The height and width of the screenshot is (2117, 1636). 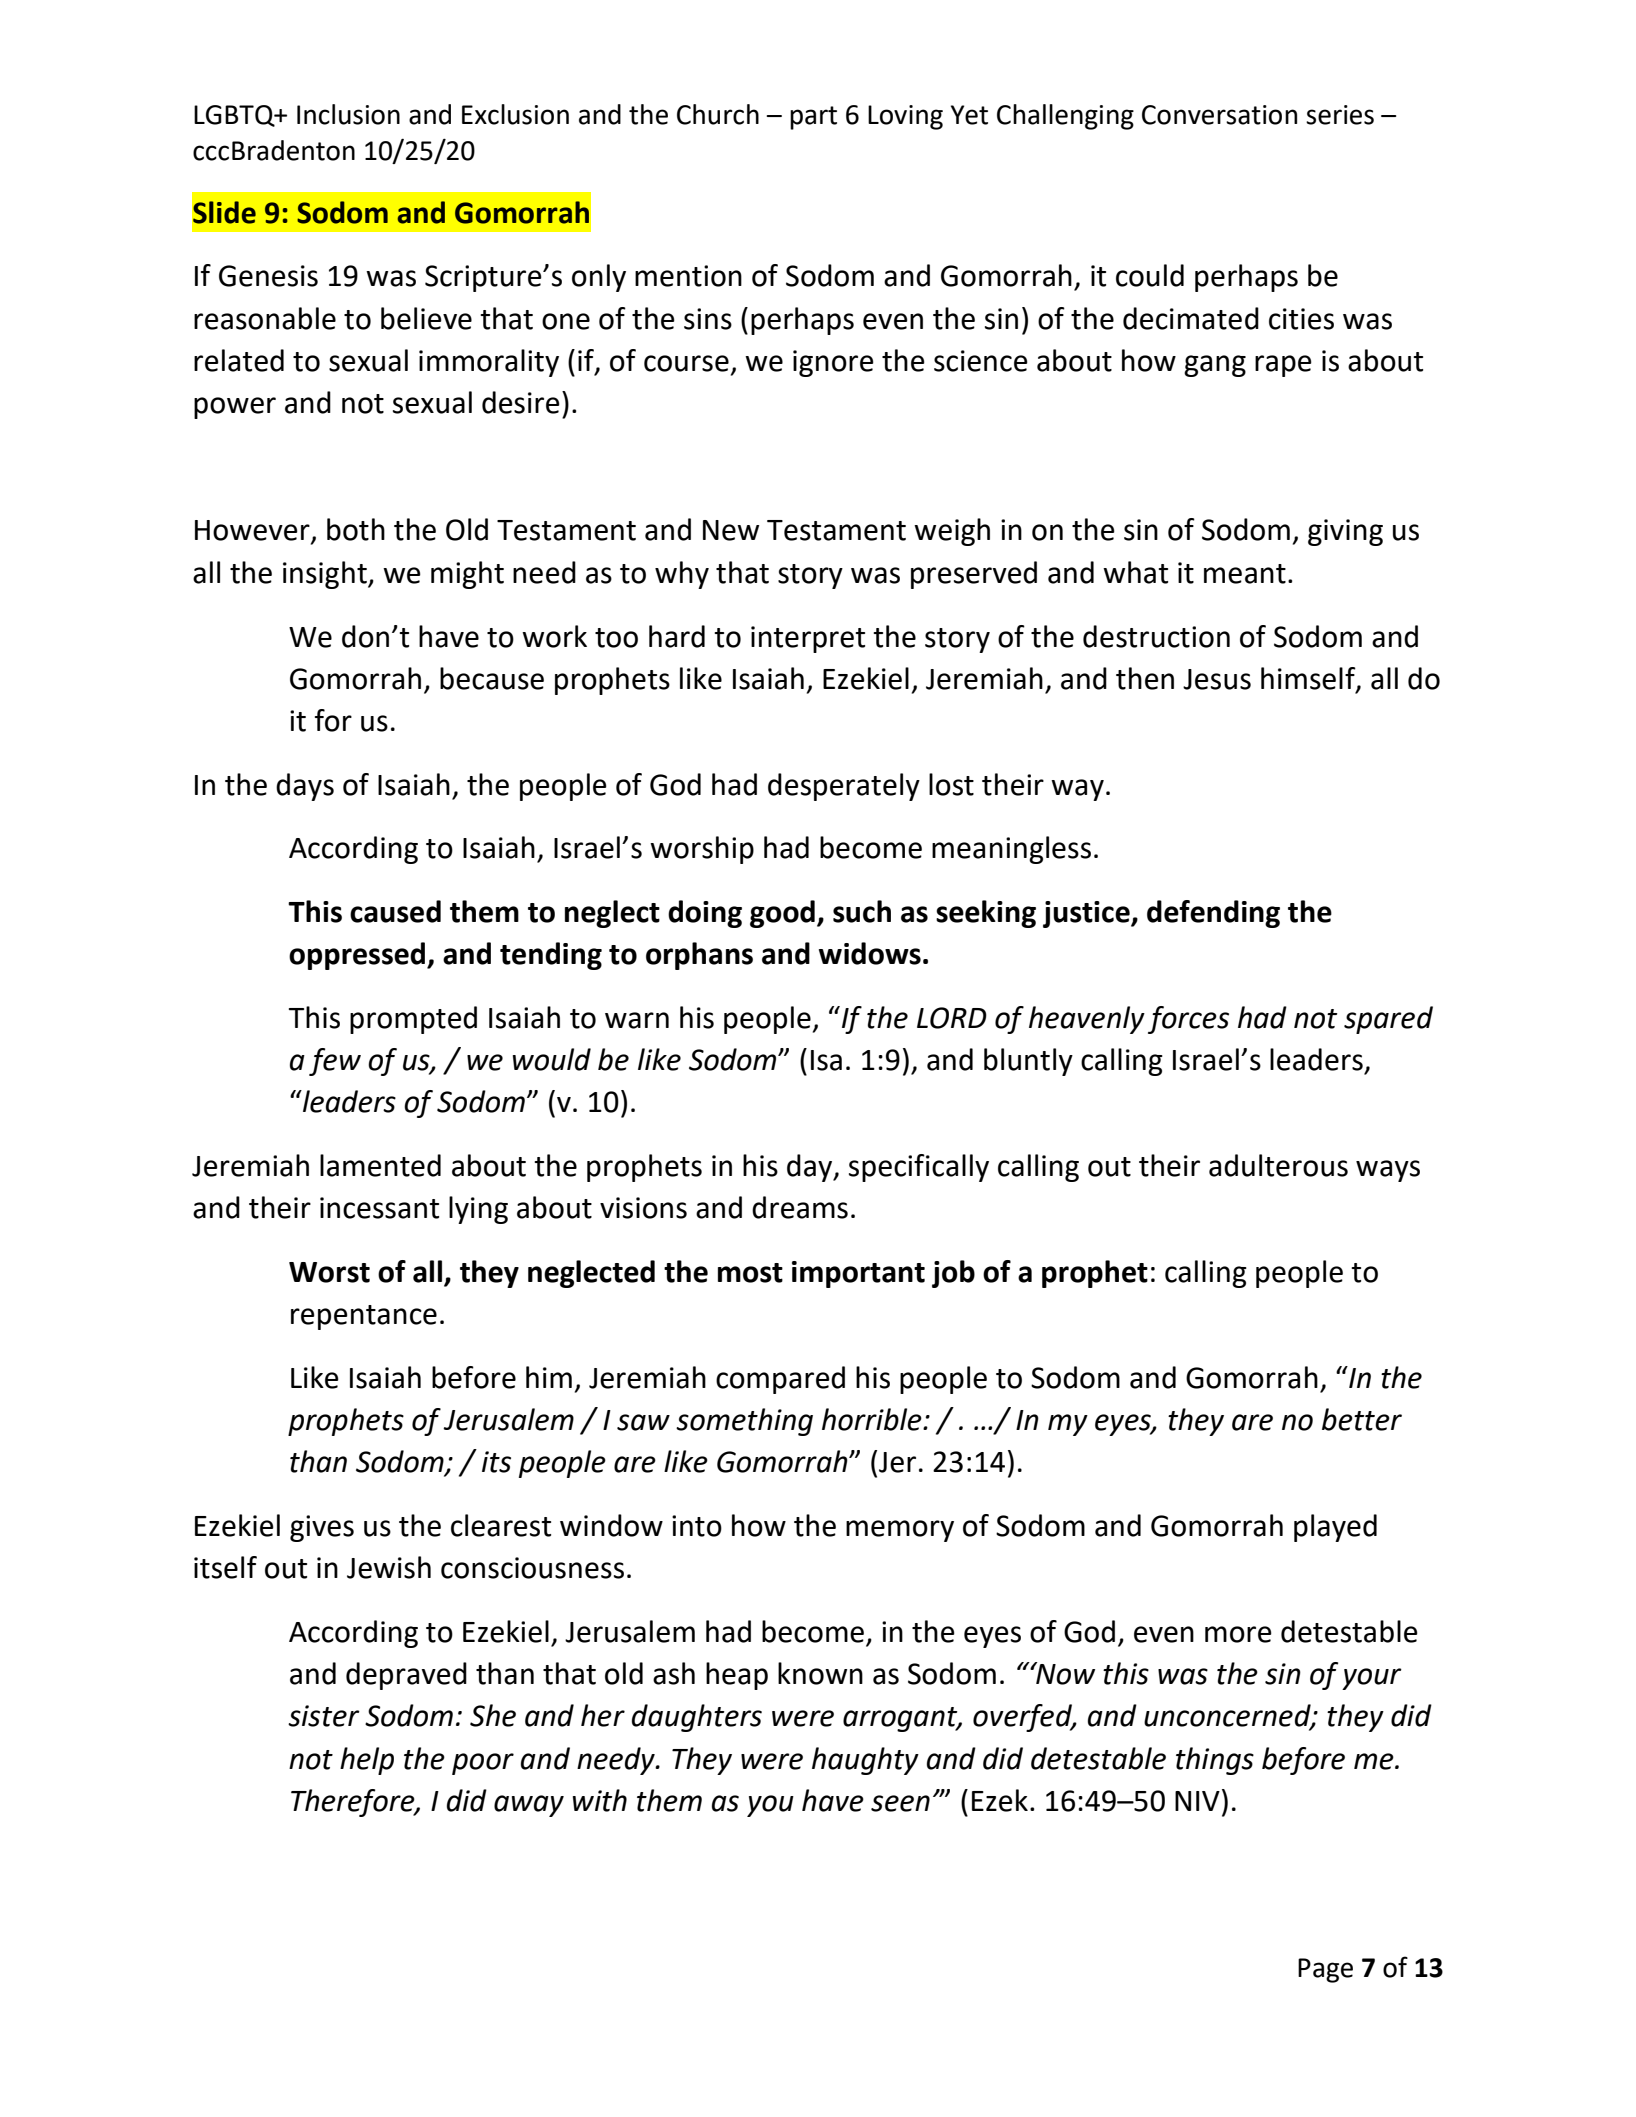 What do you see at coordinates (305, 787) in the screenshot?
I see `days` at bounding box center [305, 787].
